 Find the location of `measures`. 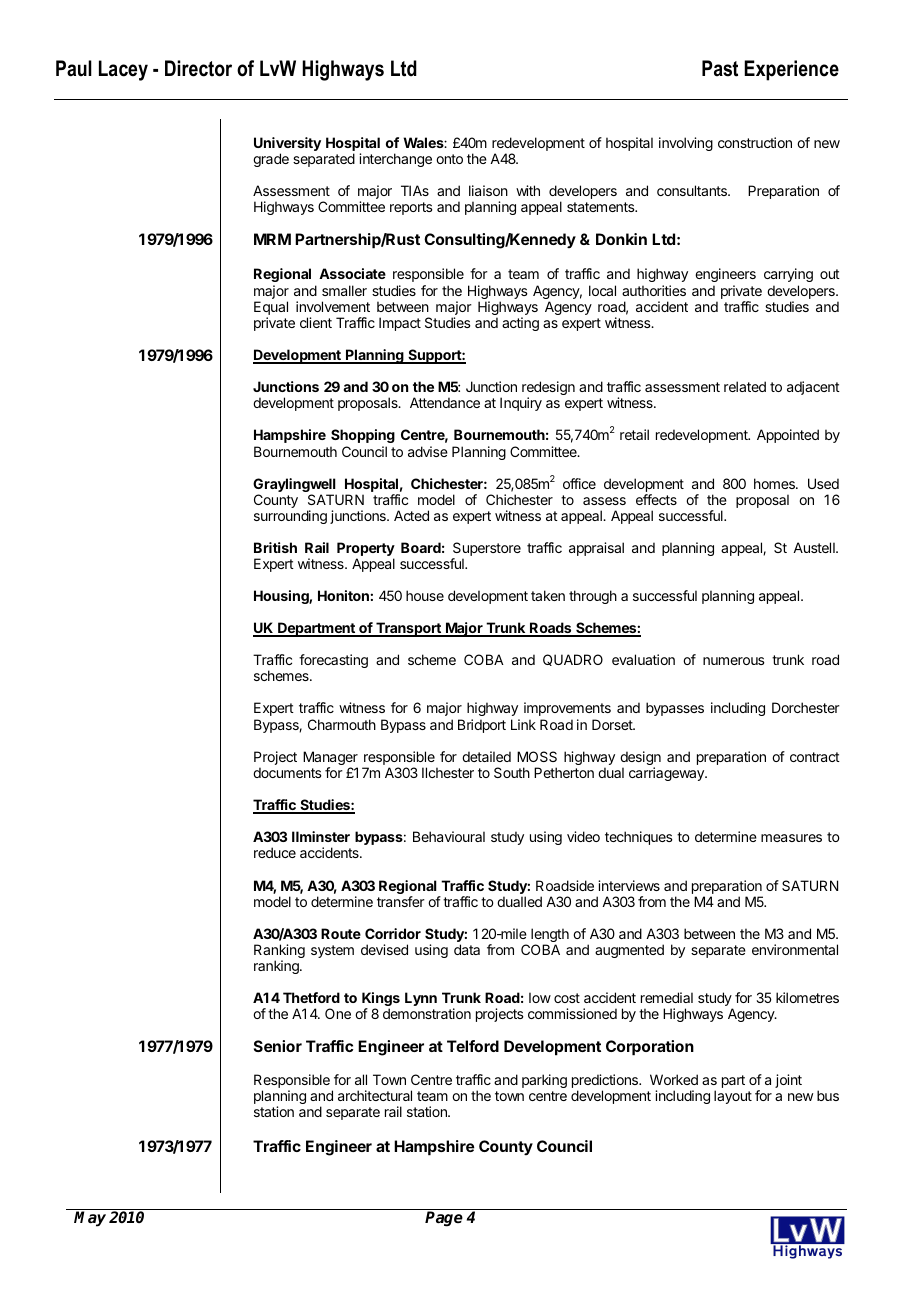

measures is located at coordinates (791, 838).
